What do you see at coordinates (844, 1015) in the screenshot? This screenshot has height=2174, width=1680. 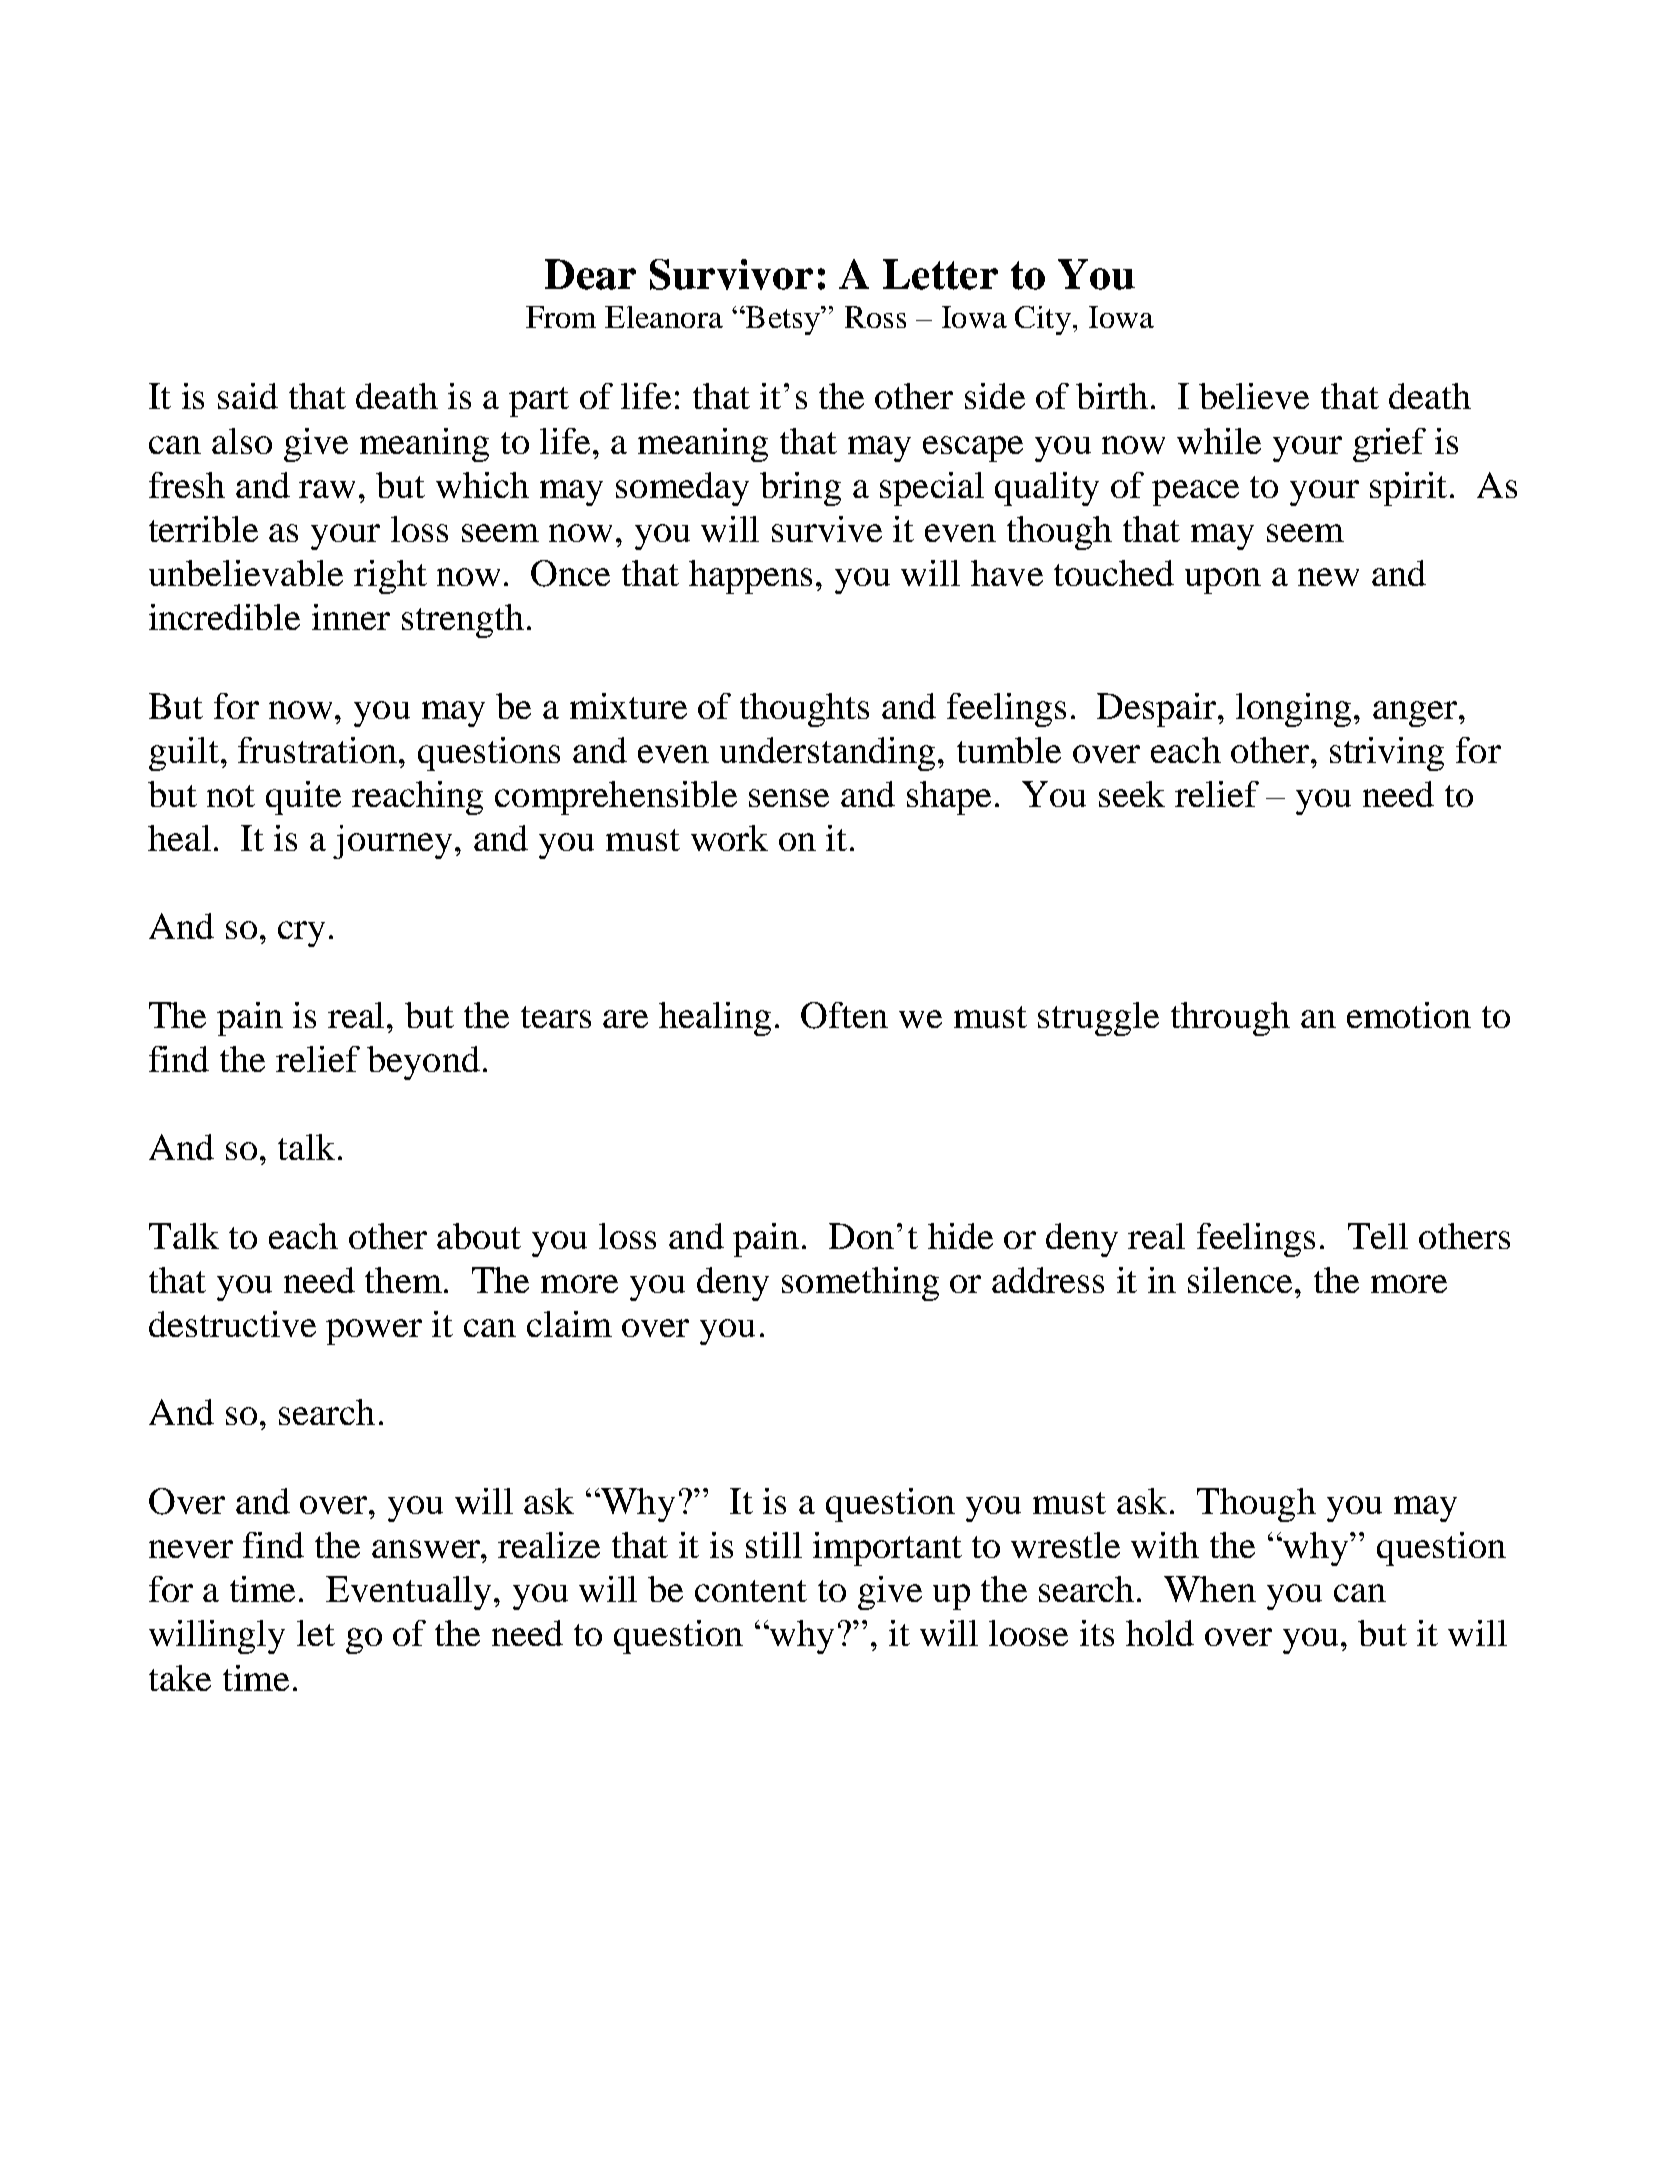 I see `Often` at bounding box center [844, 1015].
